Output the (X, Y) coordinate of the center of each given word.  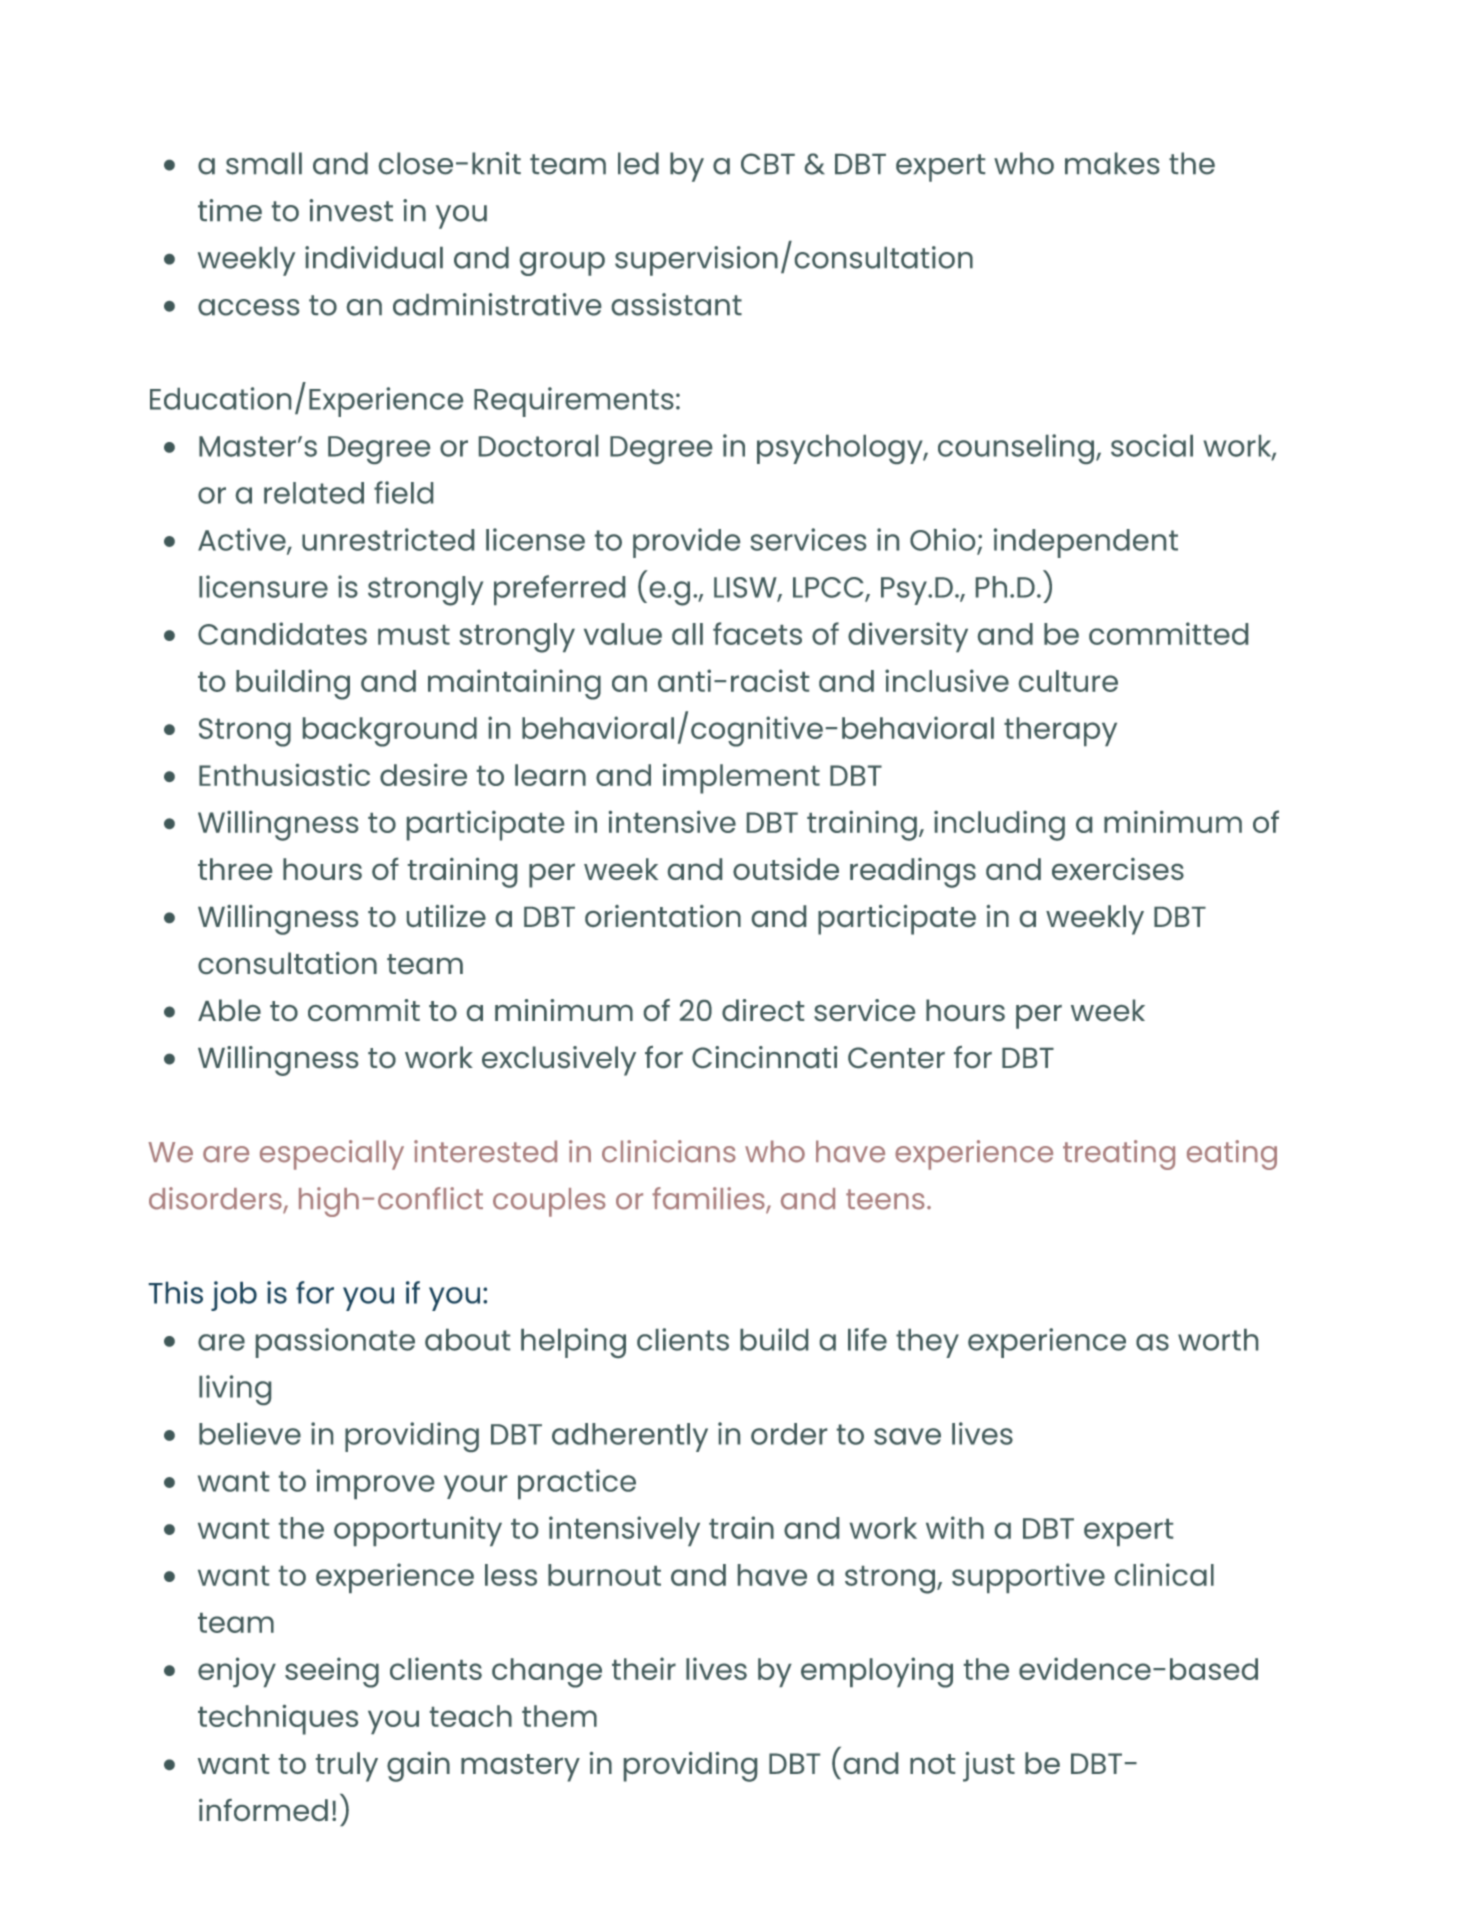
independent (1086, 543)
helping (573, 1343)
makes (1112, 163)
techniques (278, 1720)
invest (351, 210)
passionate (335, 1343)
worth (1218, 1340)
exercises (1118, 869)
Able (229, 1010)
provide (686, 543)
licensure (263, 586)
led (638, 163)
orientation (663, 916)
